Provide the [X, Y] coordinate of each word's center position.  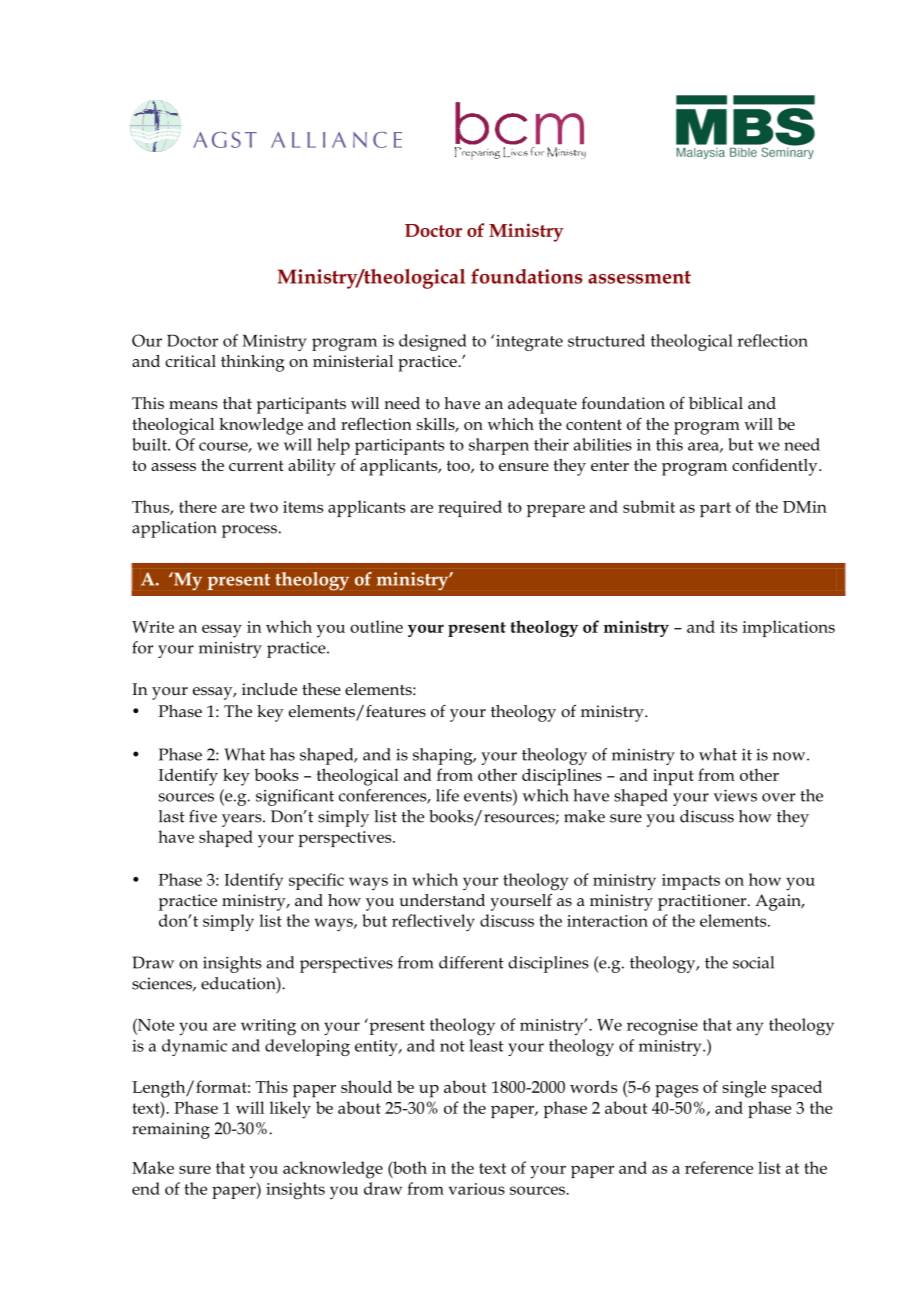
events [489, 795]
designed [433, 342]
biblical [716, 403]
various [477, 1189]
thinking [252, 363]
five [203, 816]
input [673, 777]
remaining [171, 1130]
